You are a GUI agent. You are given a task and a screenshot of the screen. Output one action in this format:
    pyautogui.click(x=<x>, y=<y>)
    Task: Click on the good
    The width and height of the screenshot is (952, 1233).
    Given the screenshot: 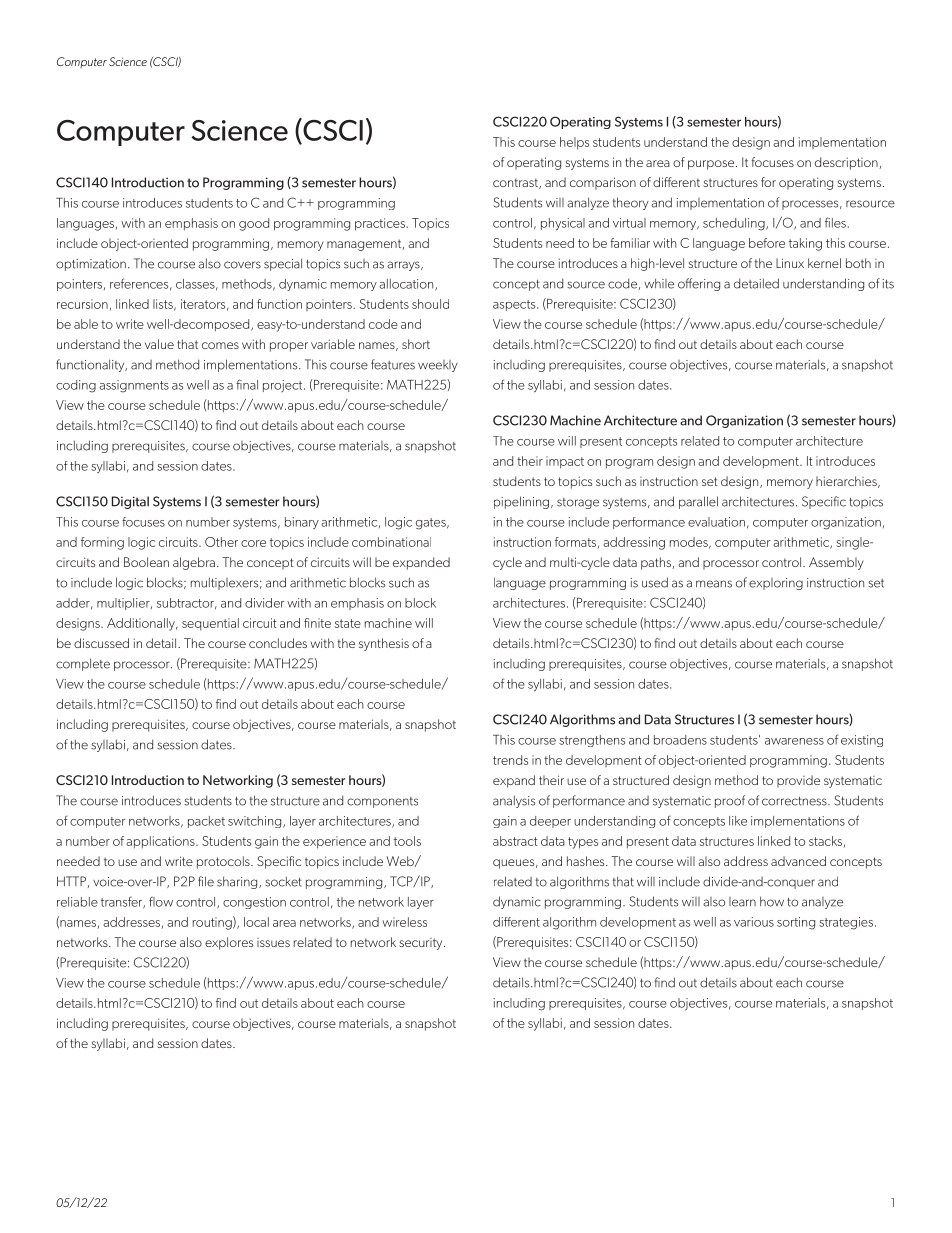 What is the action you would take?
    pyautogui.click(x=254, y=224)
